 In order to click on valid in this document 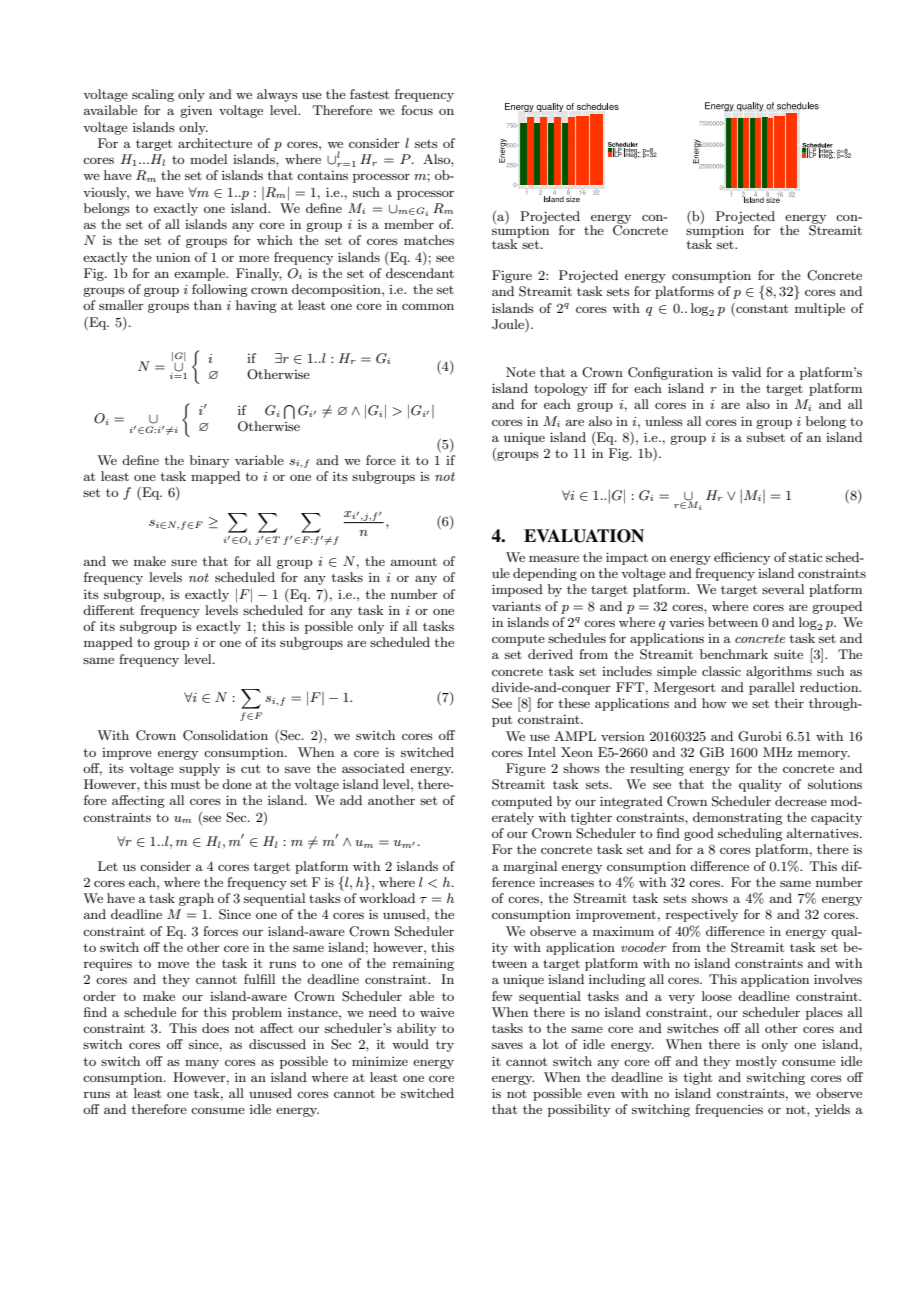, I will do `click(746, 372)`.
